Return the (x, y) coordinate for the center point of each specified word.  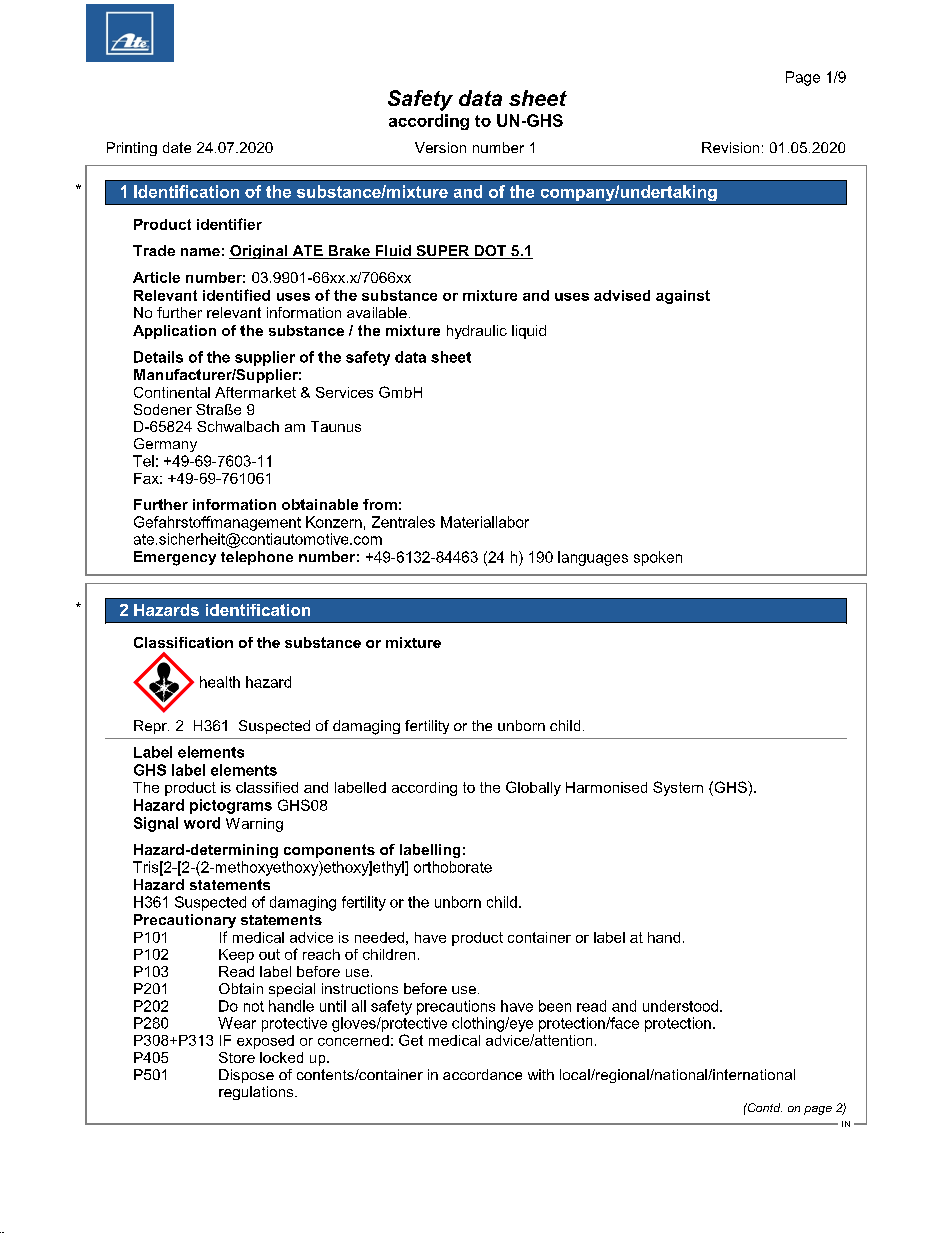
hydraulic (477, 332)
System (678, 788)
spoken (658, 558)
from (380, 504)
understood (682, 1006)
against (683, 297)
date (177, 147)
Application (174, 332)
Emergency (175, 558)
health (220, 682)
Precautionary (185, 921)
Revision (730, 147)
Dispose (246, 1076)
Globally (533, 788)
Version (440, 147)
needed (379, 937)
